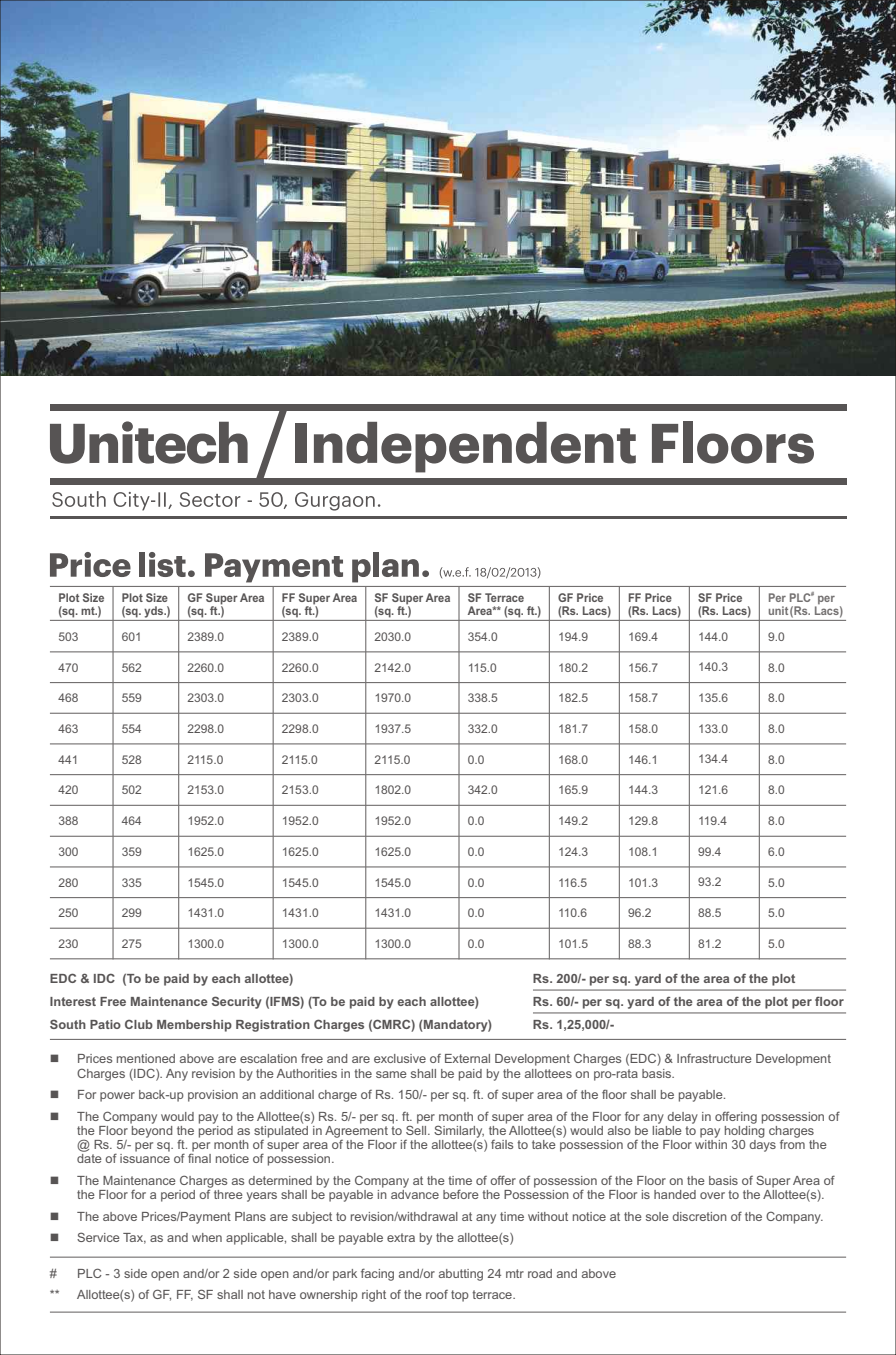 This document has width=896, height=1355. What do you see at coordinates (699, 1216) in the document?
I see `discretion` at bounding box center [699, 1216].
